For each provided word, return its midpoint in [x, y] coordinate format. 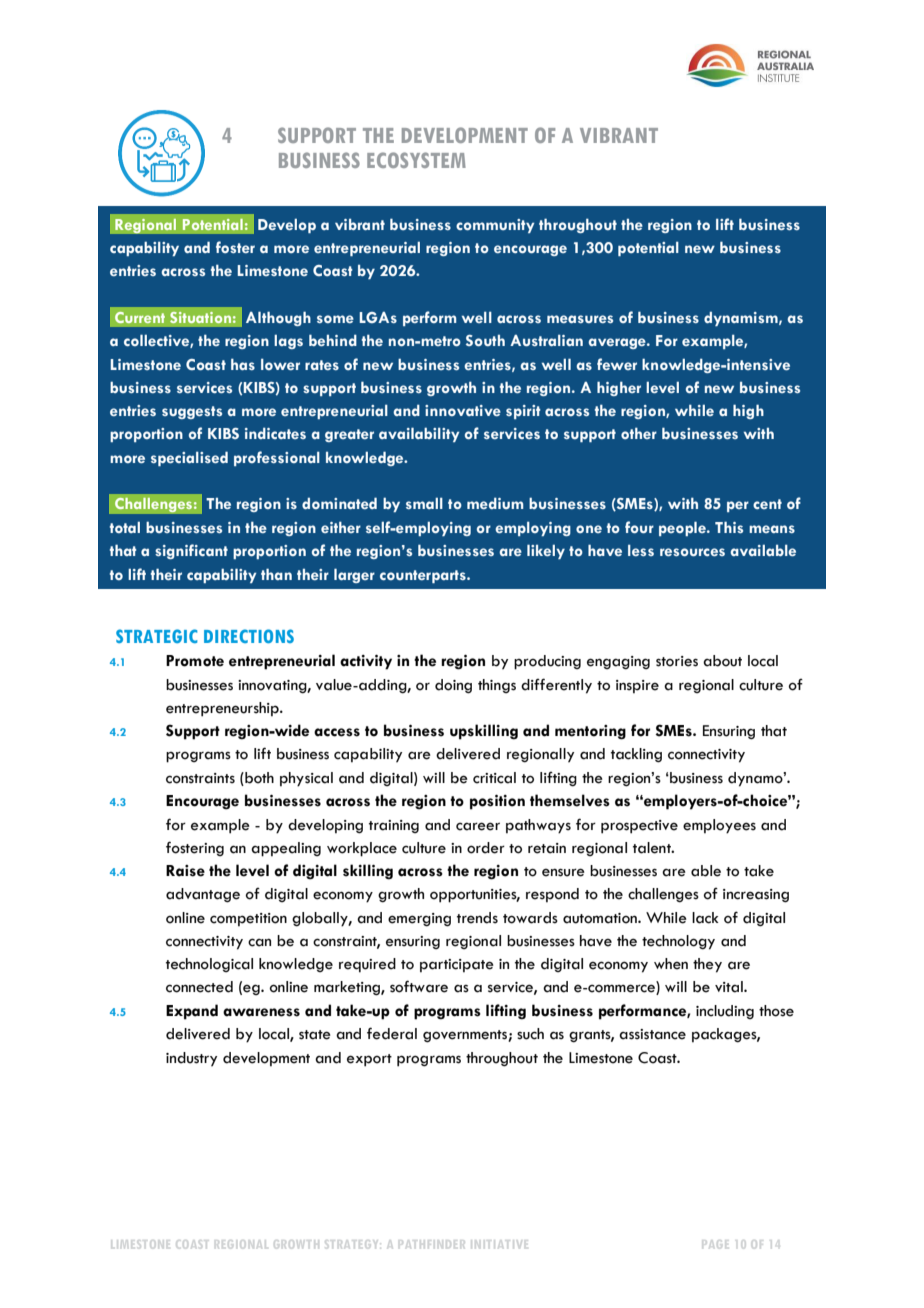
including [725, 1012]
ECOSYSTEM [416, 160]
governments [466, 1036]
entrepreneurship [223, 709]
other [639, 433]
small [424, 503]
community [495, 226]
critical [494, 778]
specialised [189, 458]
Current [140, 317]
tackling [636, 755]
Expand [192, 1012]
